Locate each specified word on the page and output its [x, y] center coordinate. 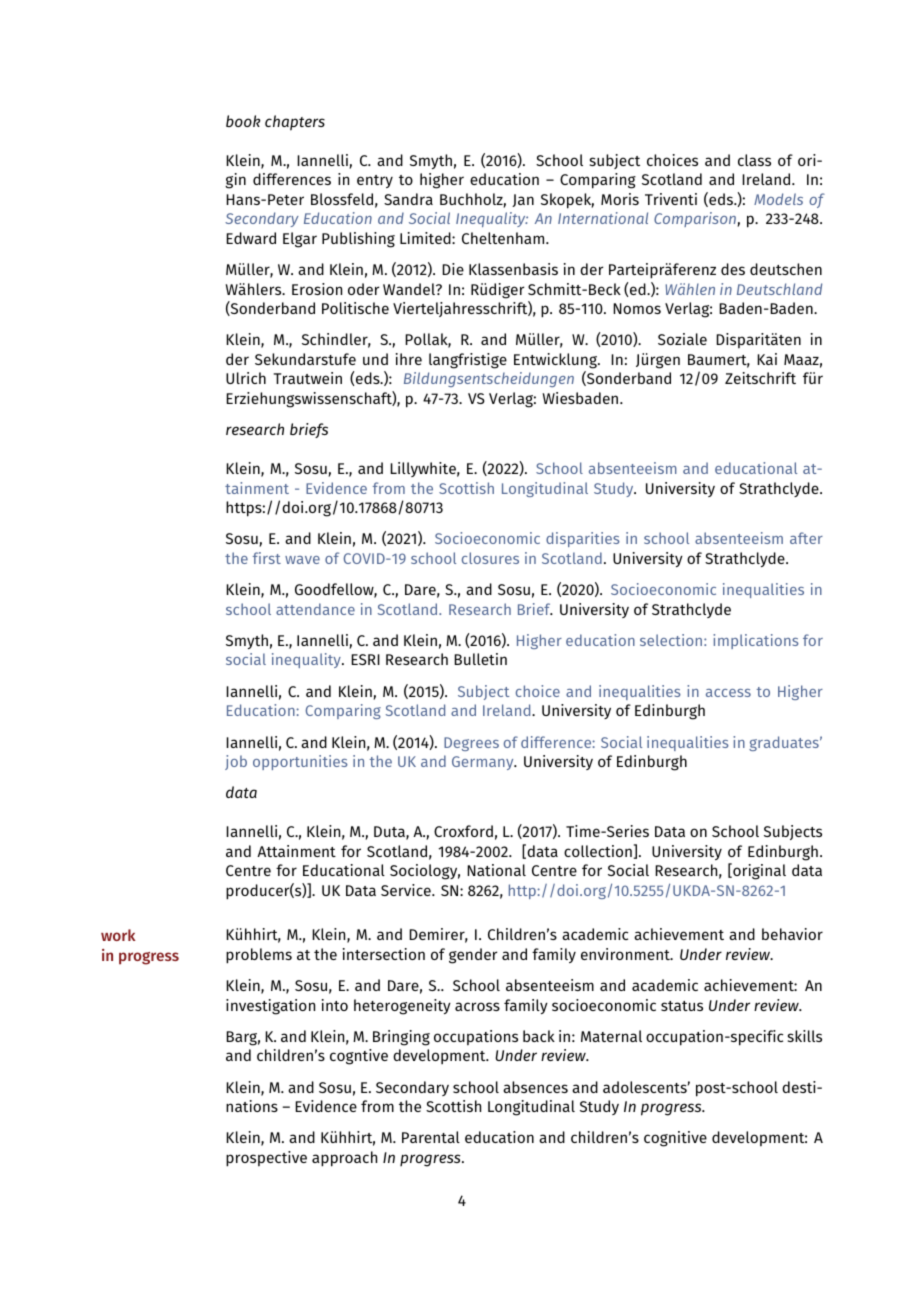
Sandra [408, 199]
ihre [409, 359]
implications [756, 641]
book [243, 121]
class [754, 160]
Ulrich [246, 378]
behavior [792, 934]
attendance [315, 609]
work [118, 935]
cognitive [675, 1139]
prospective [266, 1159]
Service [407, 890]
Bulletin [480, 659]
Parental [431, 1137]
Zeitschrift [760, 378]
